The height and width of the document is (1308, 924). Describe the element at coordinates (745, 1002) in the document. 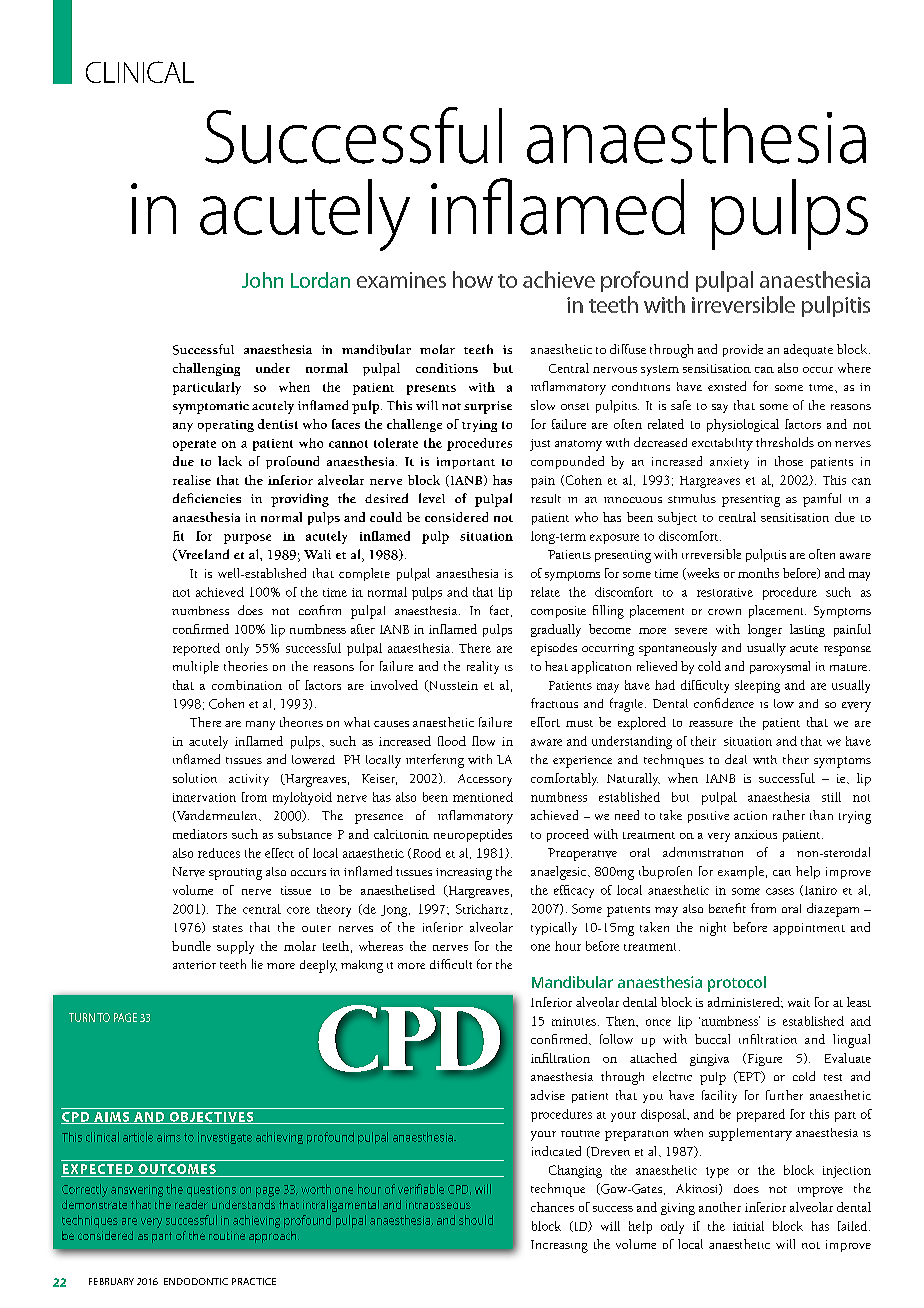

I see `administered` at that location.
